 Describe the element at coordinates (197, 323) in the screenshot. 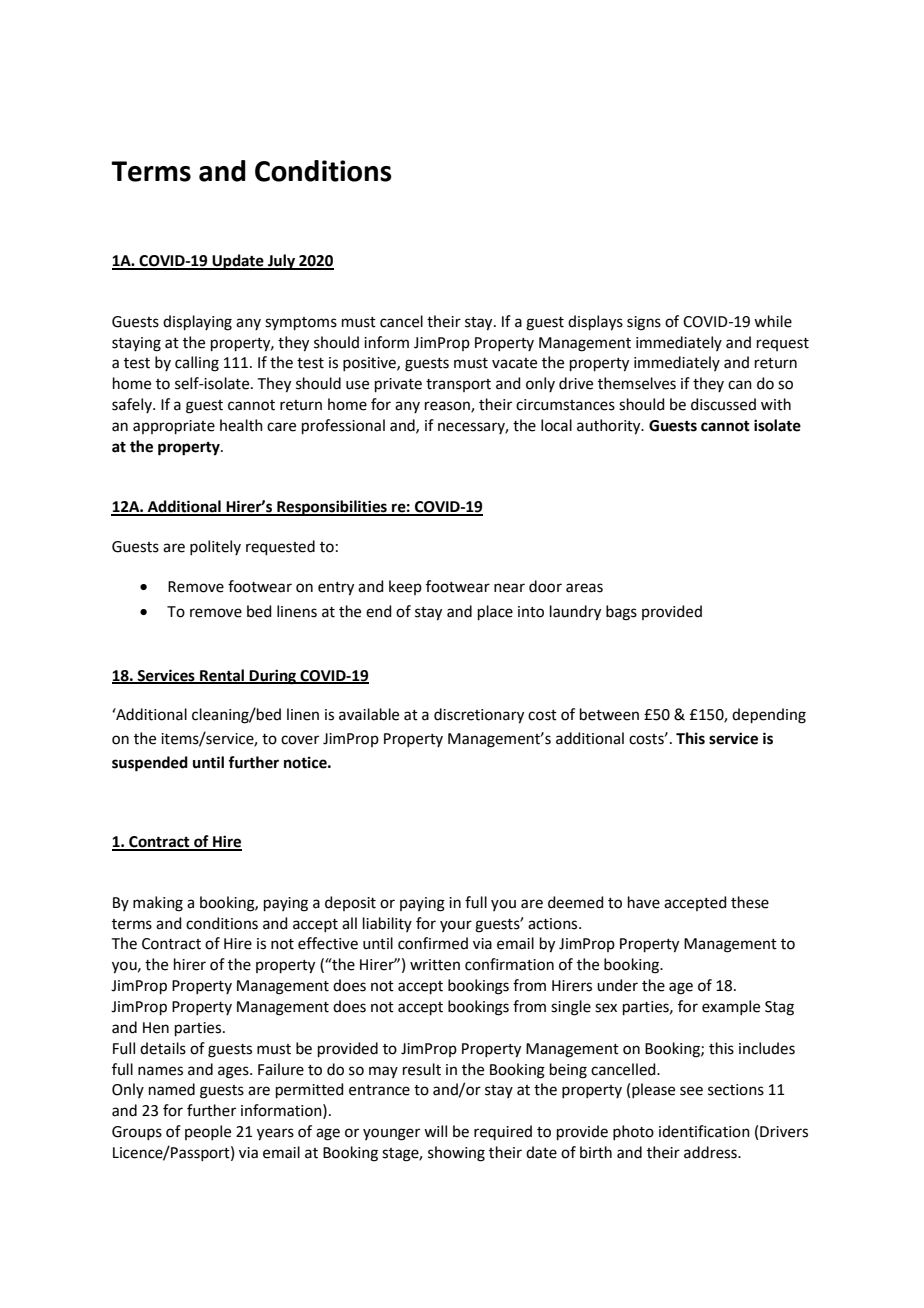

I see `displaying` at that location.
